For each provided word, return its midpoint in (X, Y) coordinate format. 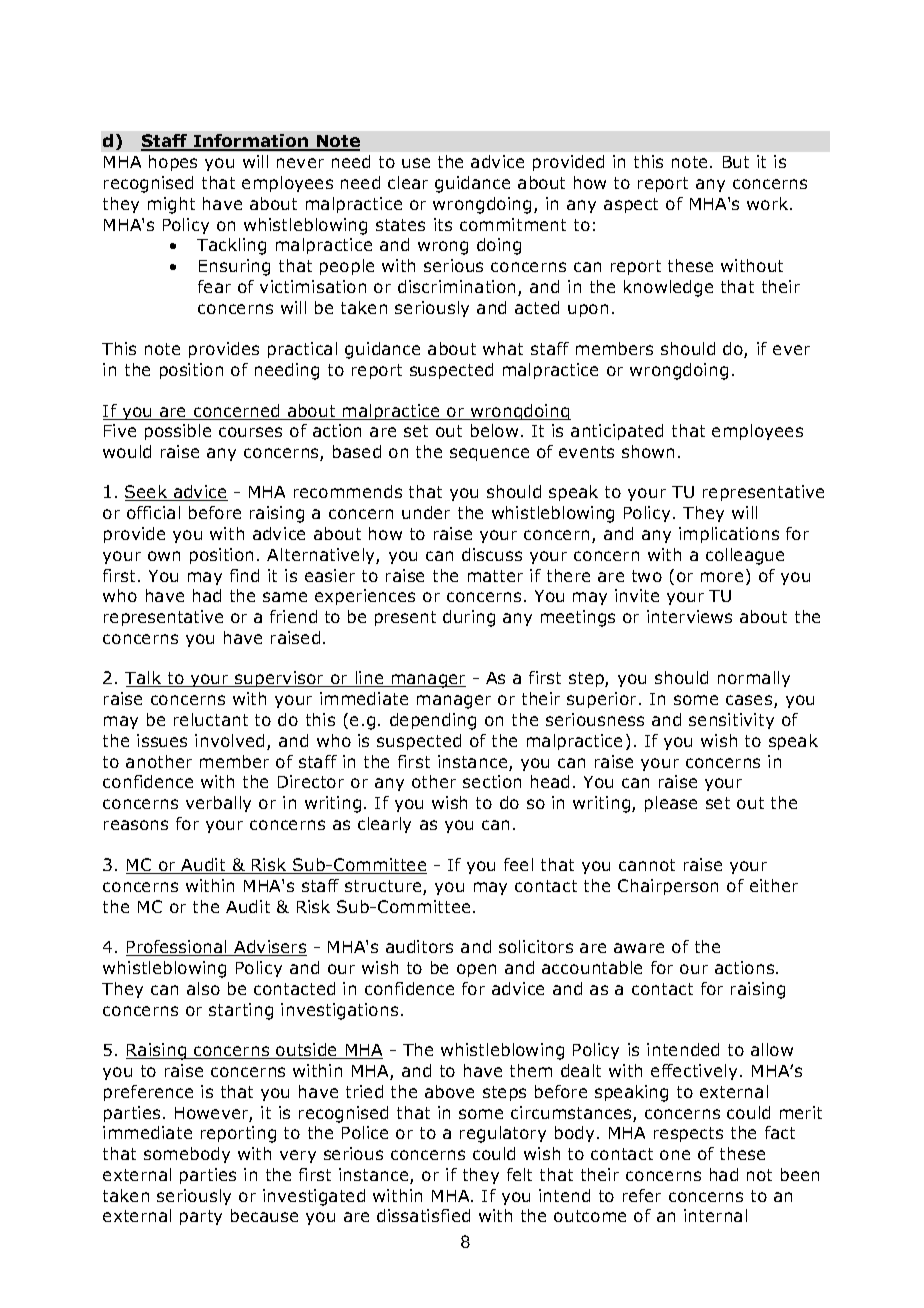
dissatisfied (423, 1215)
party (201, 1217)
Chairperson (668, 887)
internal (715, 1215)
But (736, 162)
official (153, 512)
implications (729, 535)
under (426, 512)
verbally (218, 804)
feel (518, 864)
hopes (173, 163)
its (443, 224)
